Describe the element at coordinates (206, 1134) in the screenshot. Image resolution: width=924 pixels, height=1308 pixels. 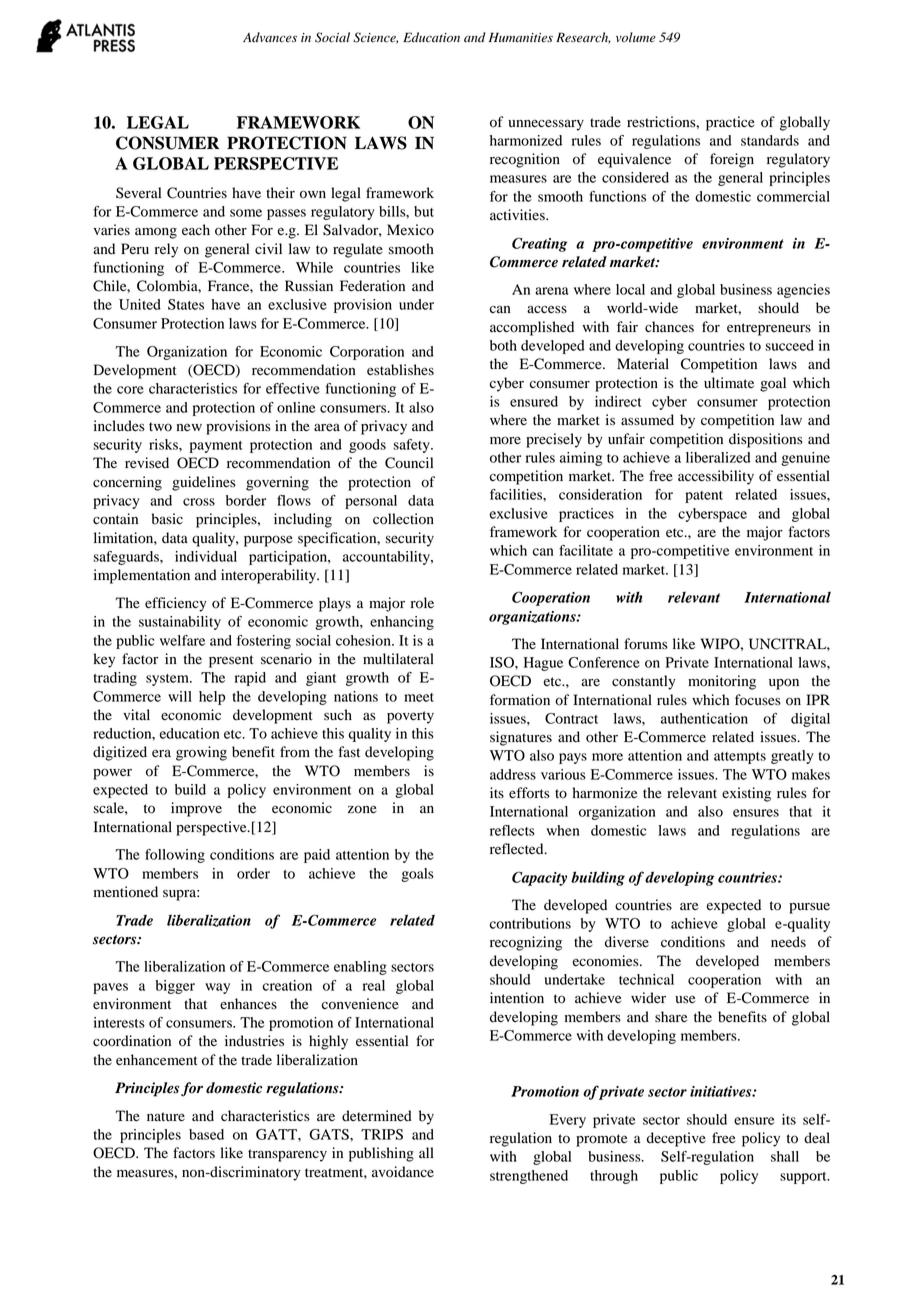
I see `based` at that location.
